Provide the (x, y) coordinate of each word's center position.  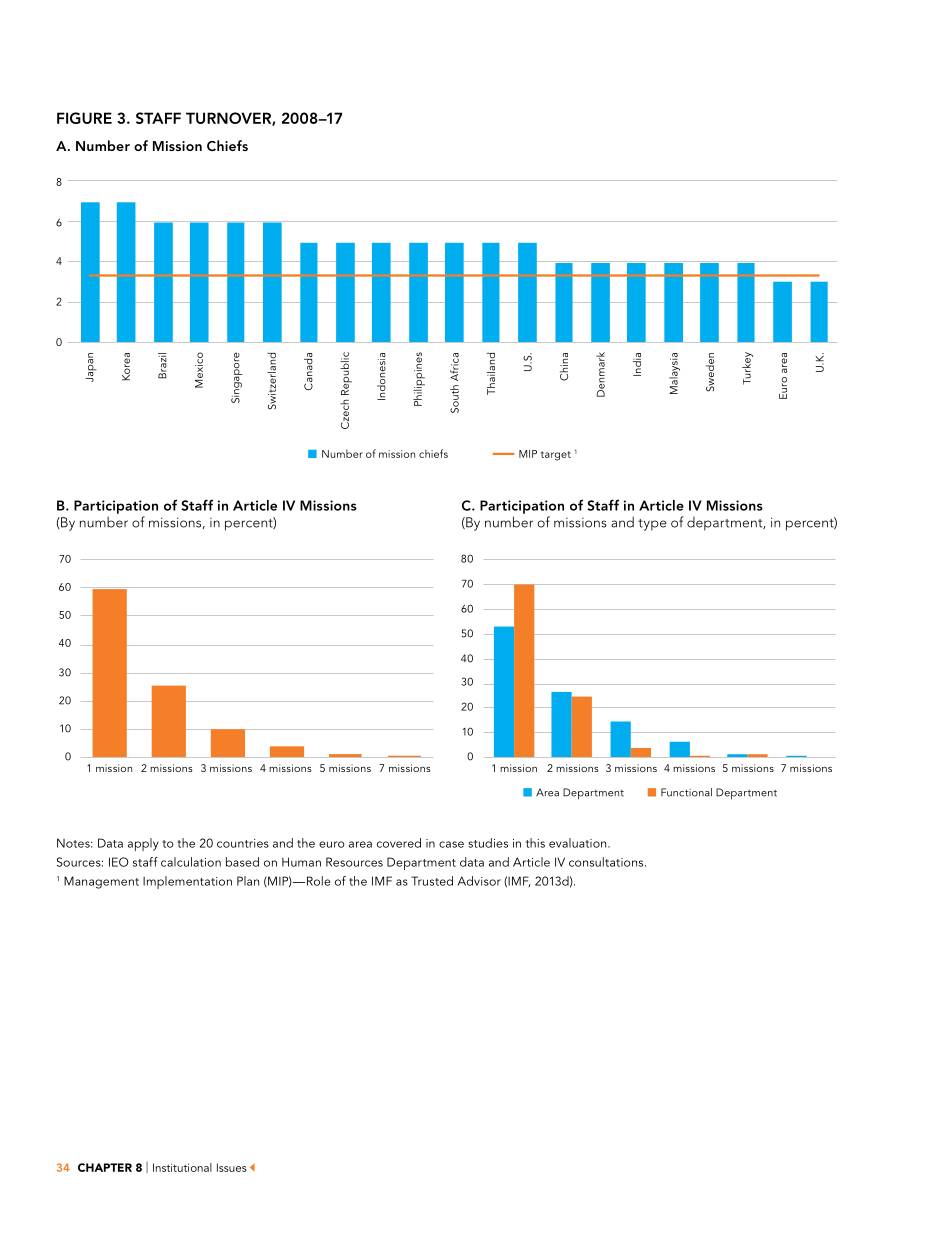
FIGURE (84, 118)
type (652, 525)
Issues (232, 1167)
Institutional (182, 1167)
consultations (607, 862)
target (556, 456)
